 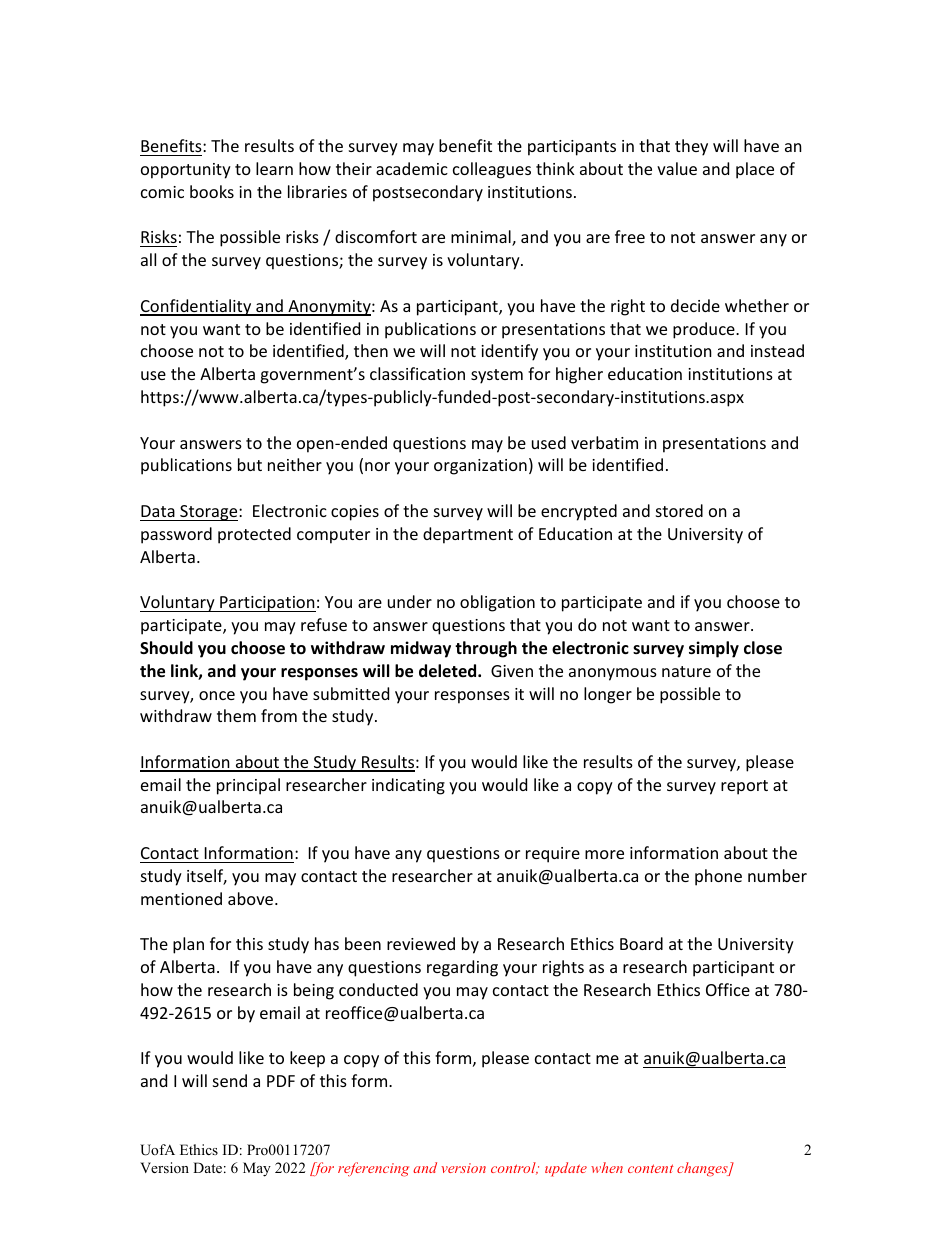 What do you see at coordinates (744, 787) in the page?
I see `report` at bounding box center [744, 787].
